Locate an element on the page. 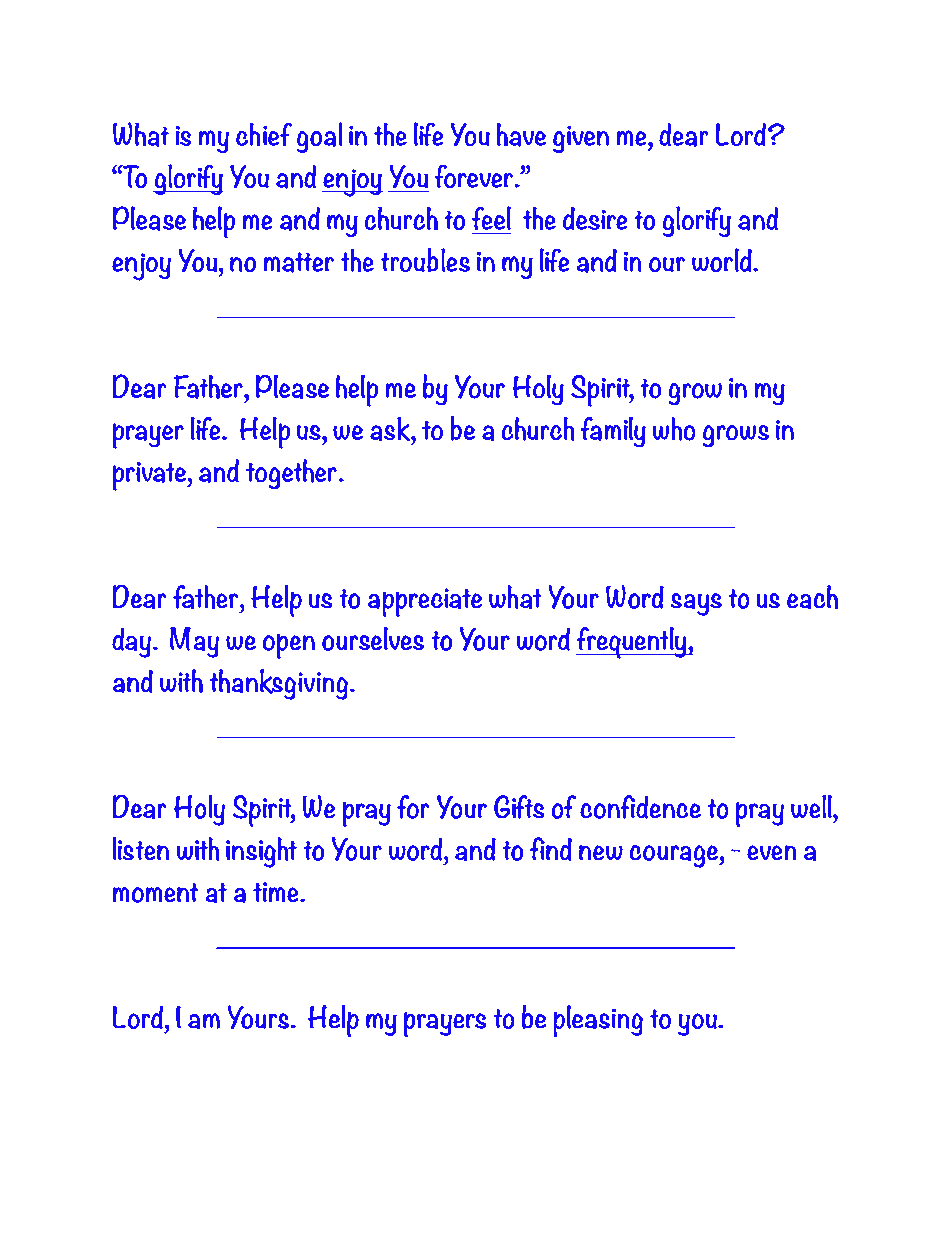  May is located at coordinates (194, 642).
